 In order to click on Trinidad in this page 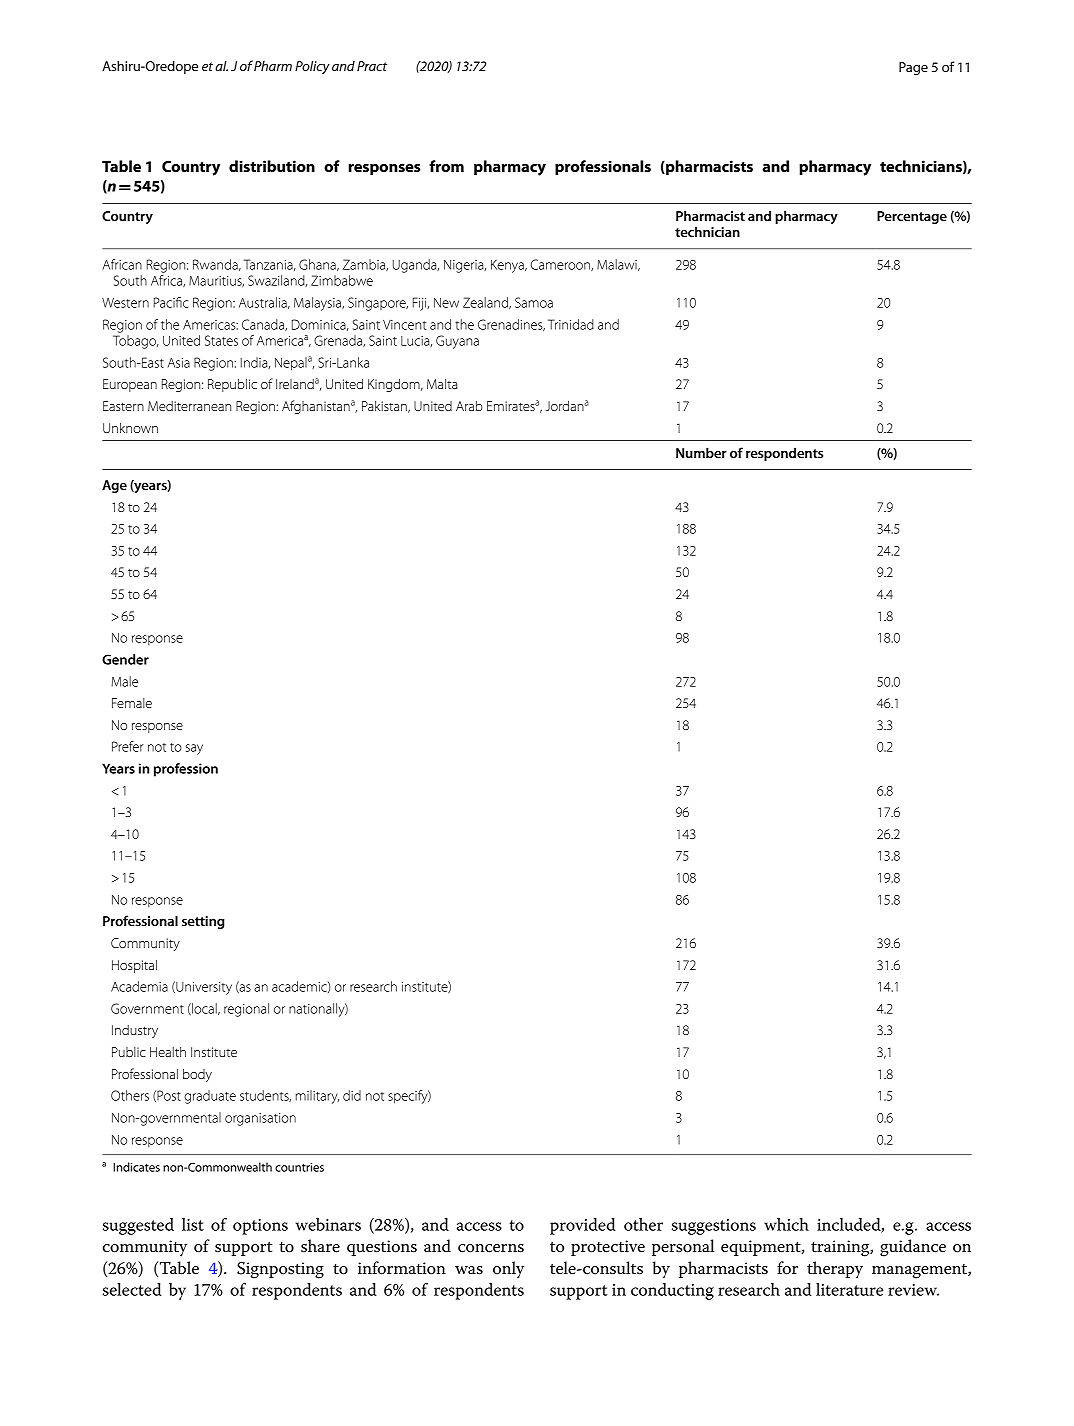, I will do `click(571, 324)`.
